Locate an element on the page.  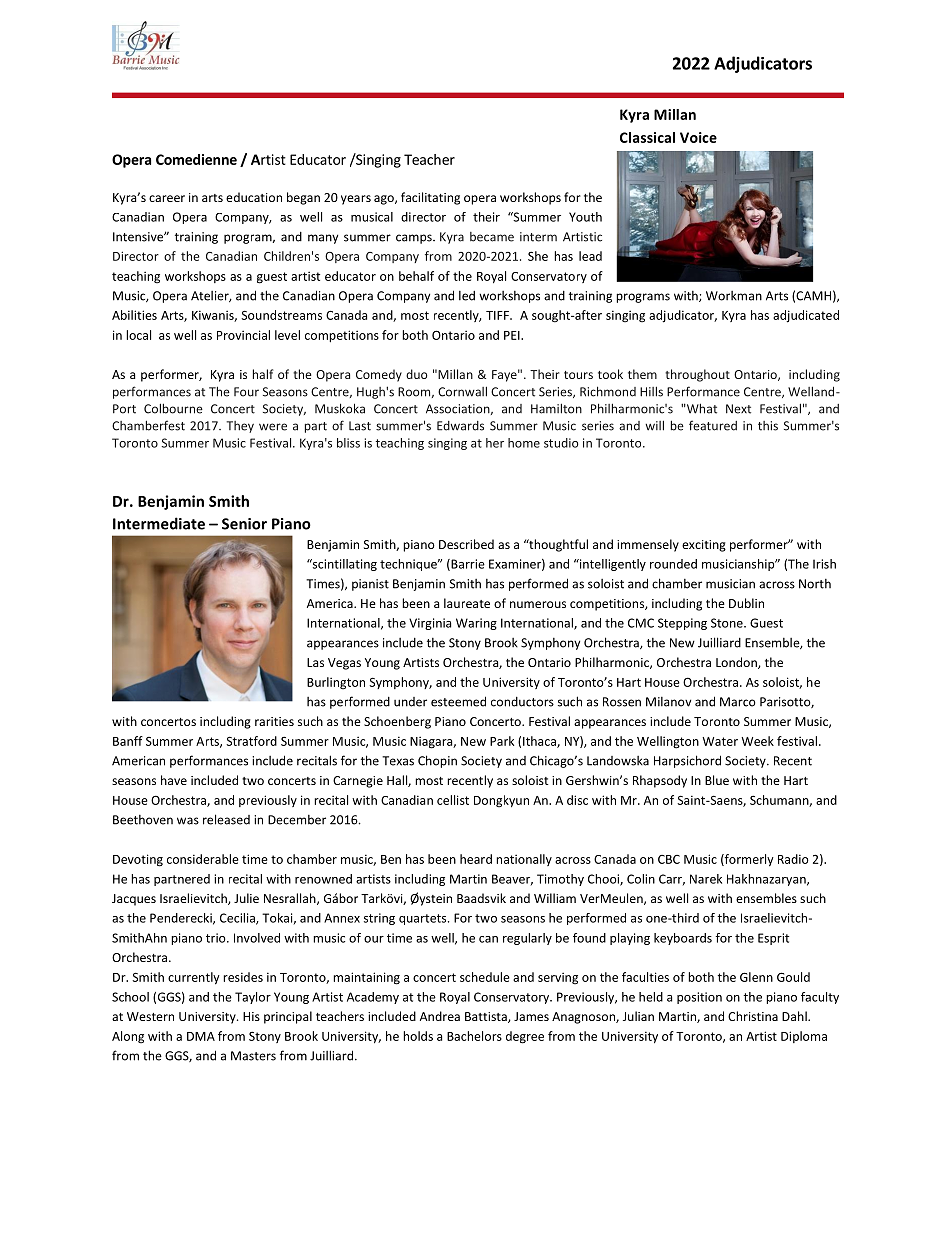
exciting is located at coordinates (704, 546).
